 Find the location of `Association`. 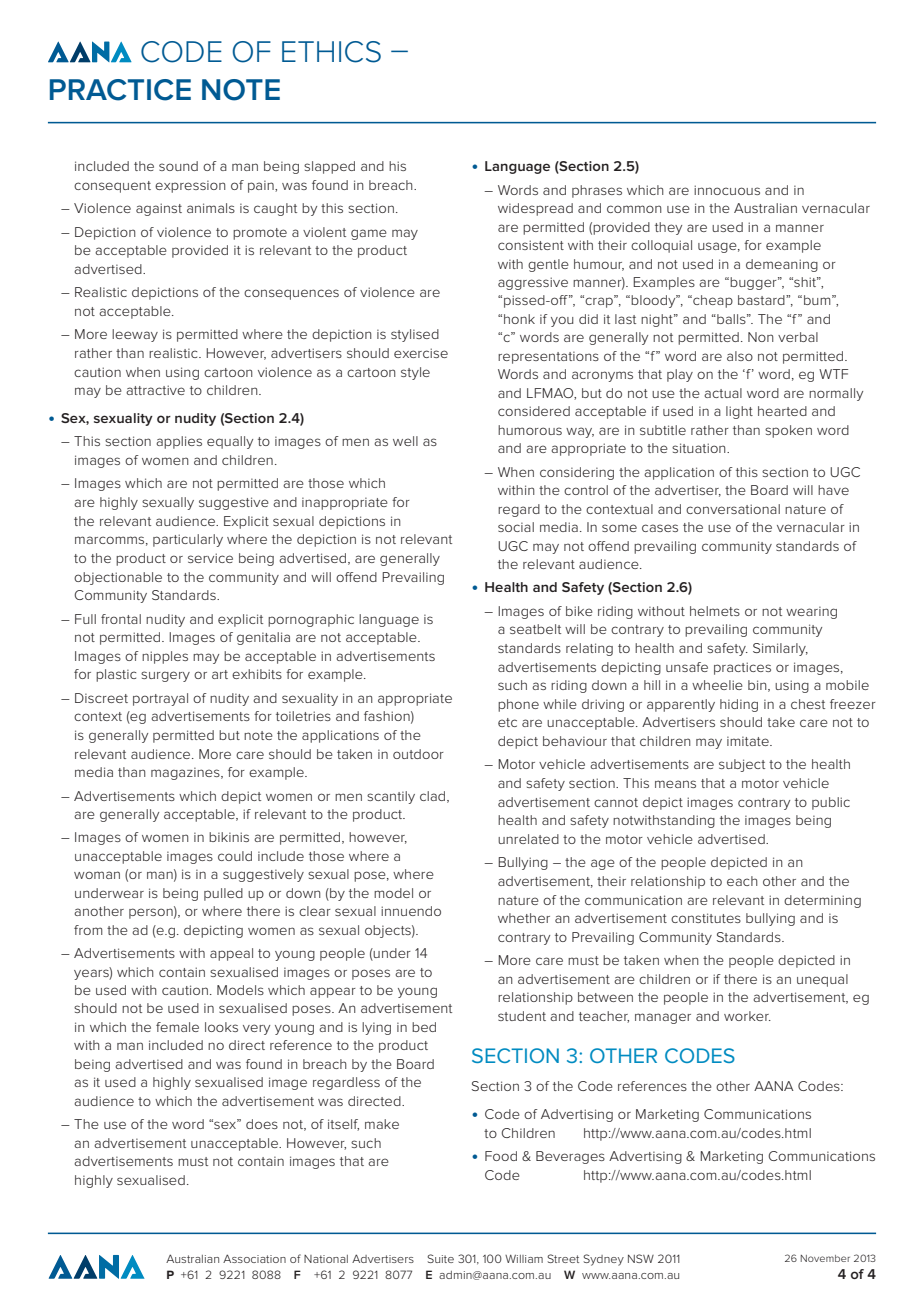

Association is located at coordinates (254, 1258).
